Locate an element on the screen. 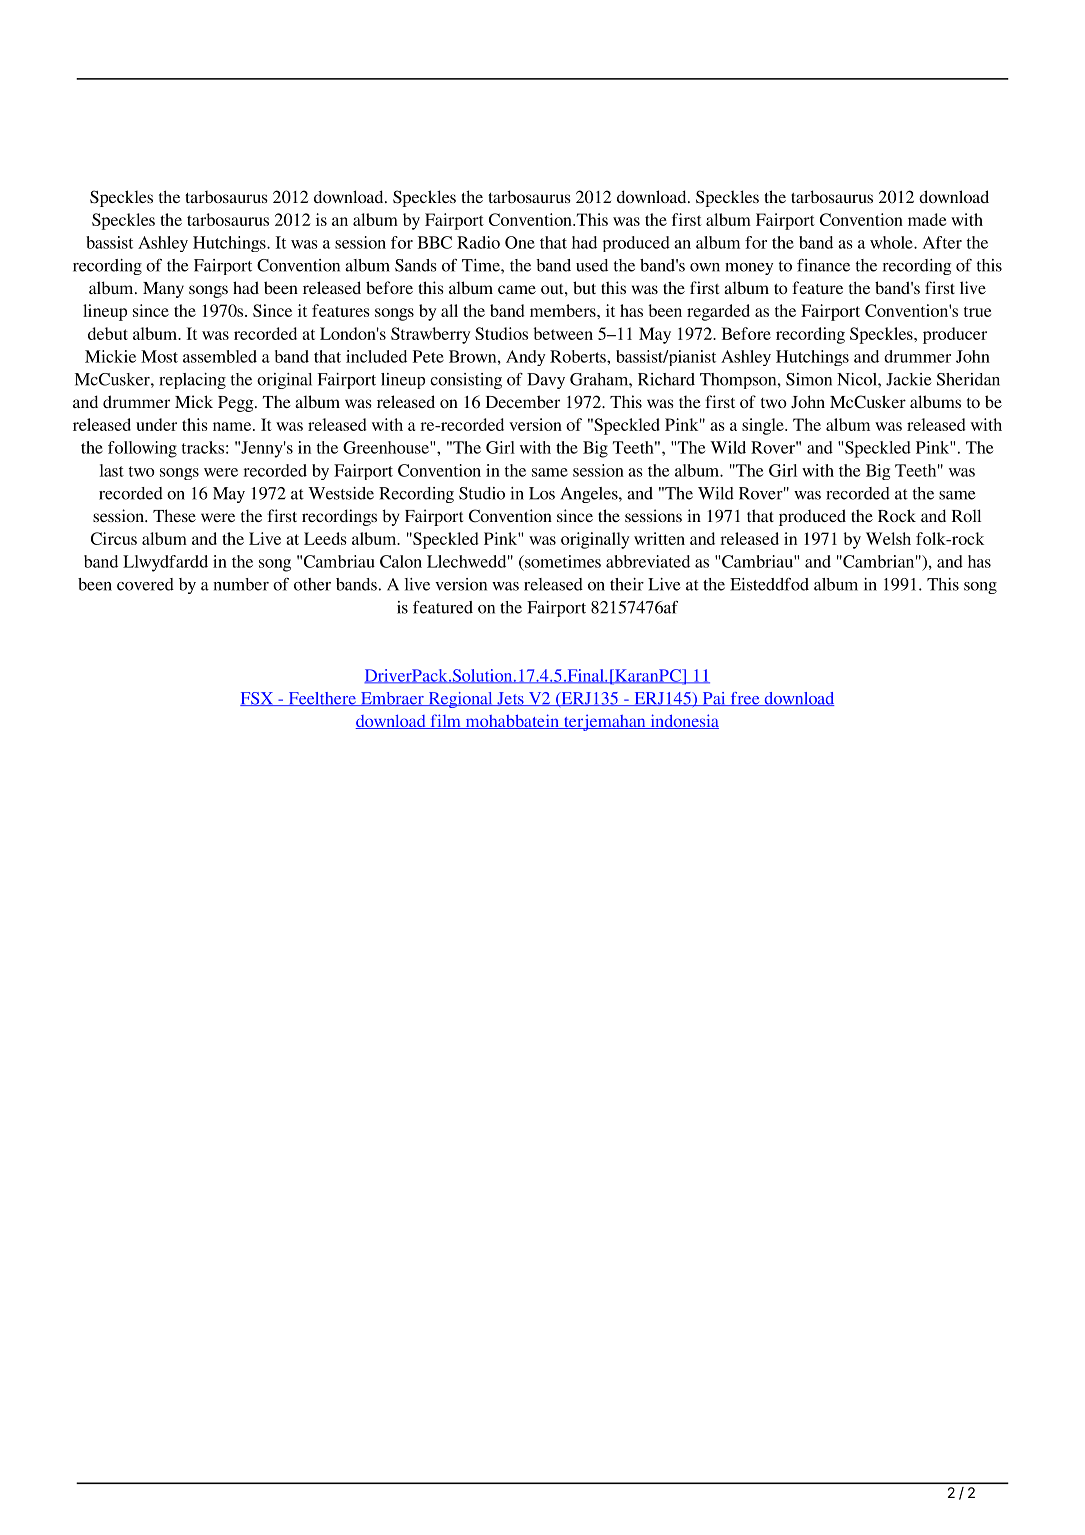 The image size is (1085, 1535). Jets is located at coordinates (510, 699).
